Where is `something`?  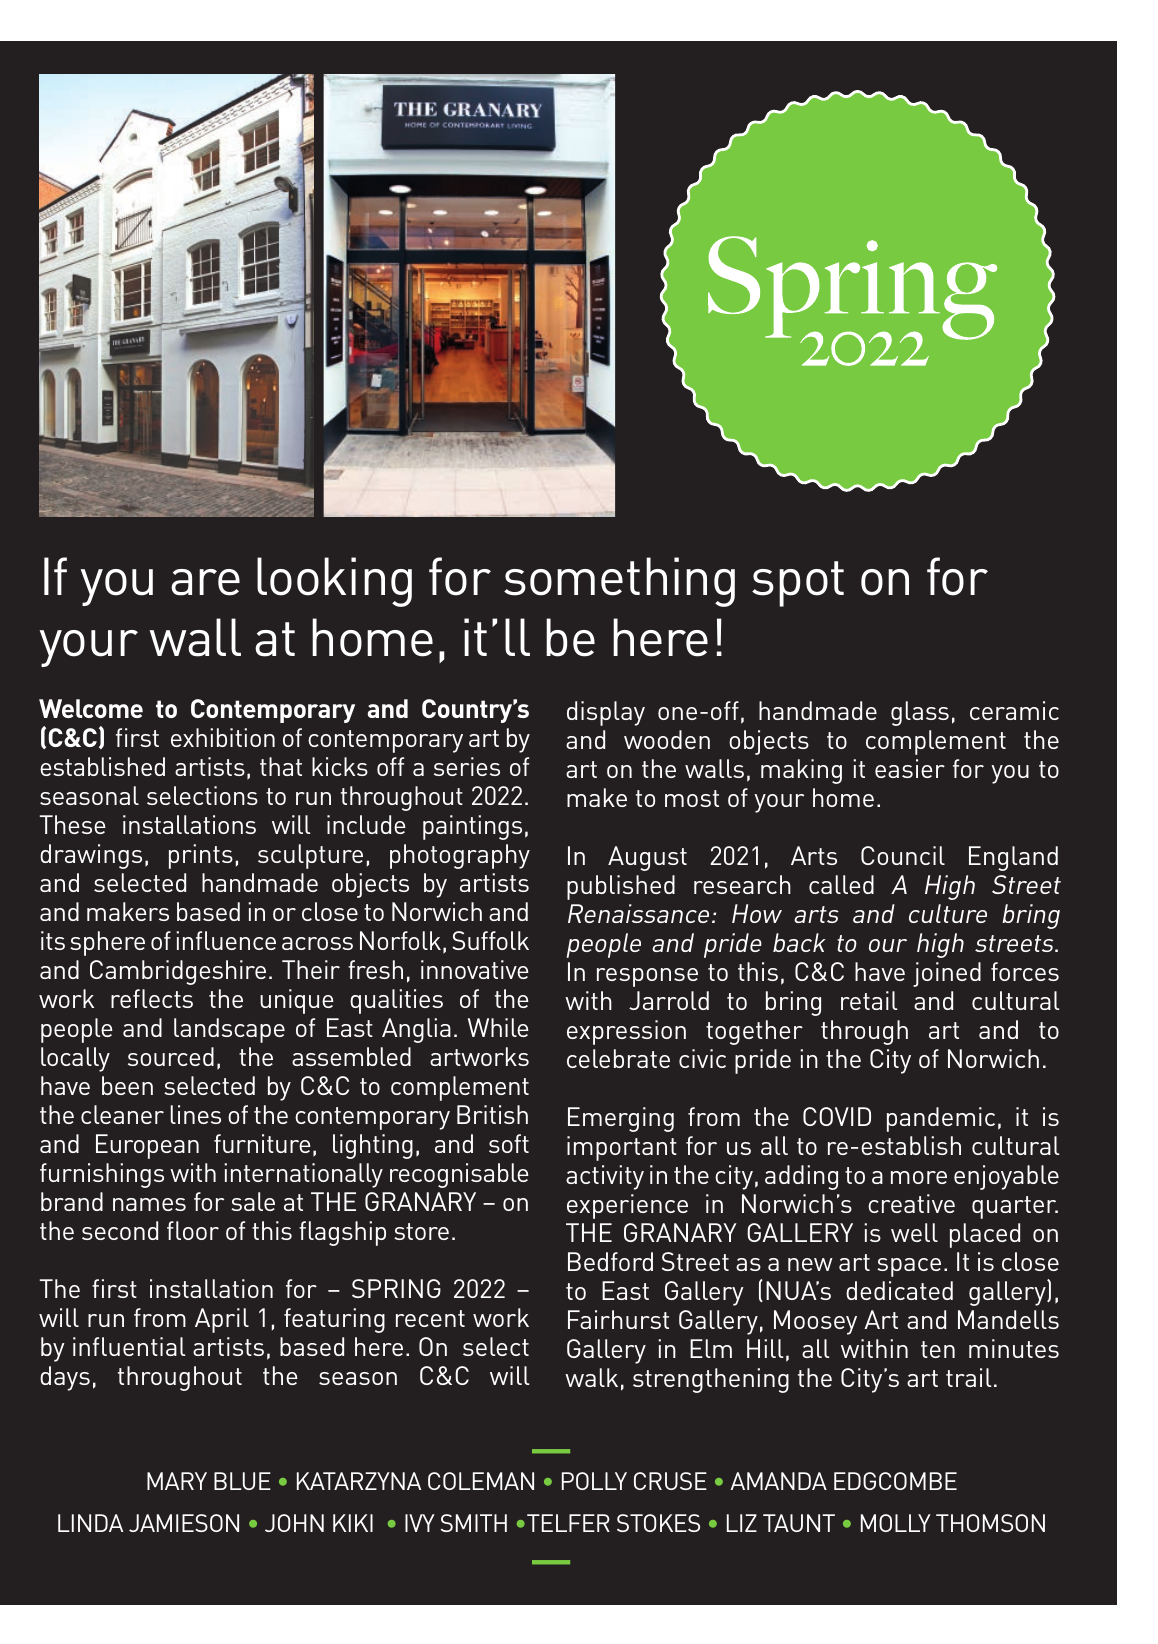
something is located at coordinates (619, 582).
